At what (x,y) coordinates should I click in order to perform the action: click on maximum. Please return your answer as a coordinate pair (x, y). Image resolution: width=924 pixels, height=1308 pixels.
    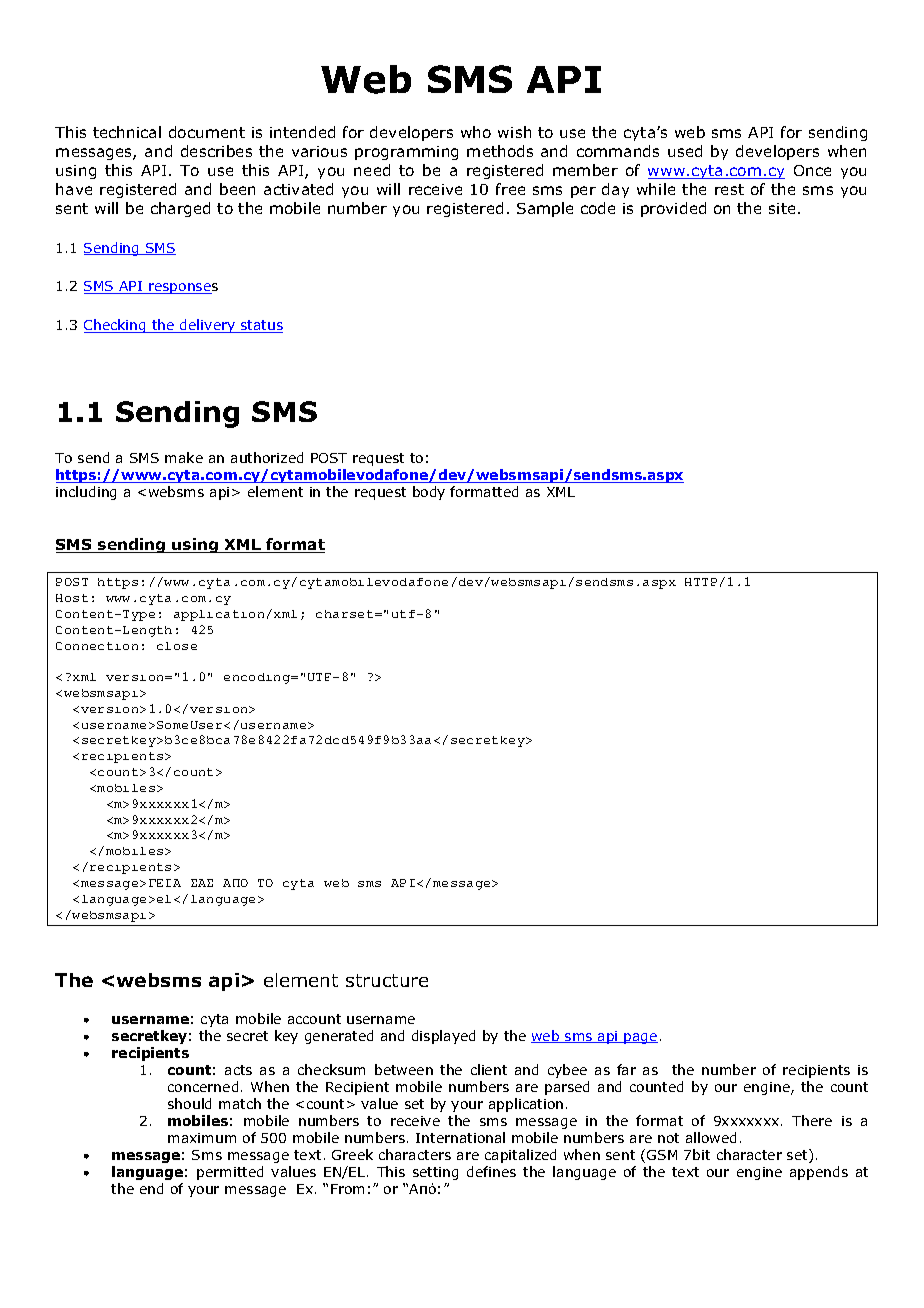
    Looking at the image, I should click on (202, 1138).
